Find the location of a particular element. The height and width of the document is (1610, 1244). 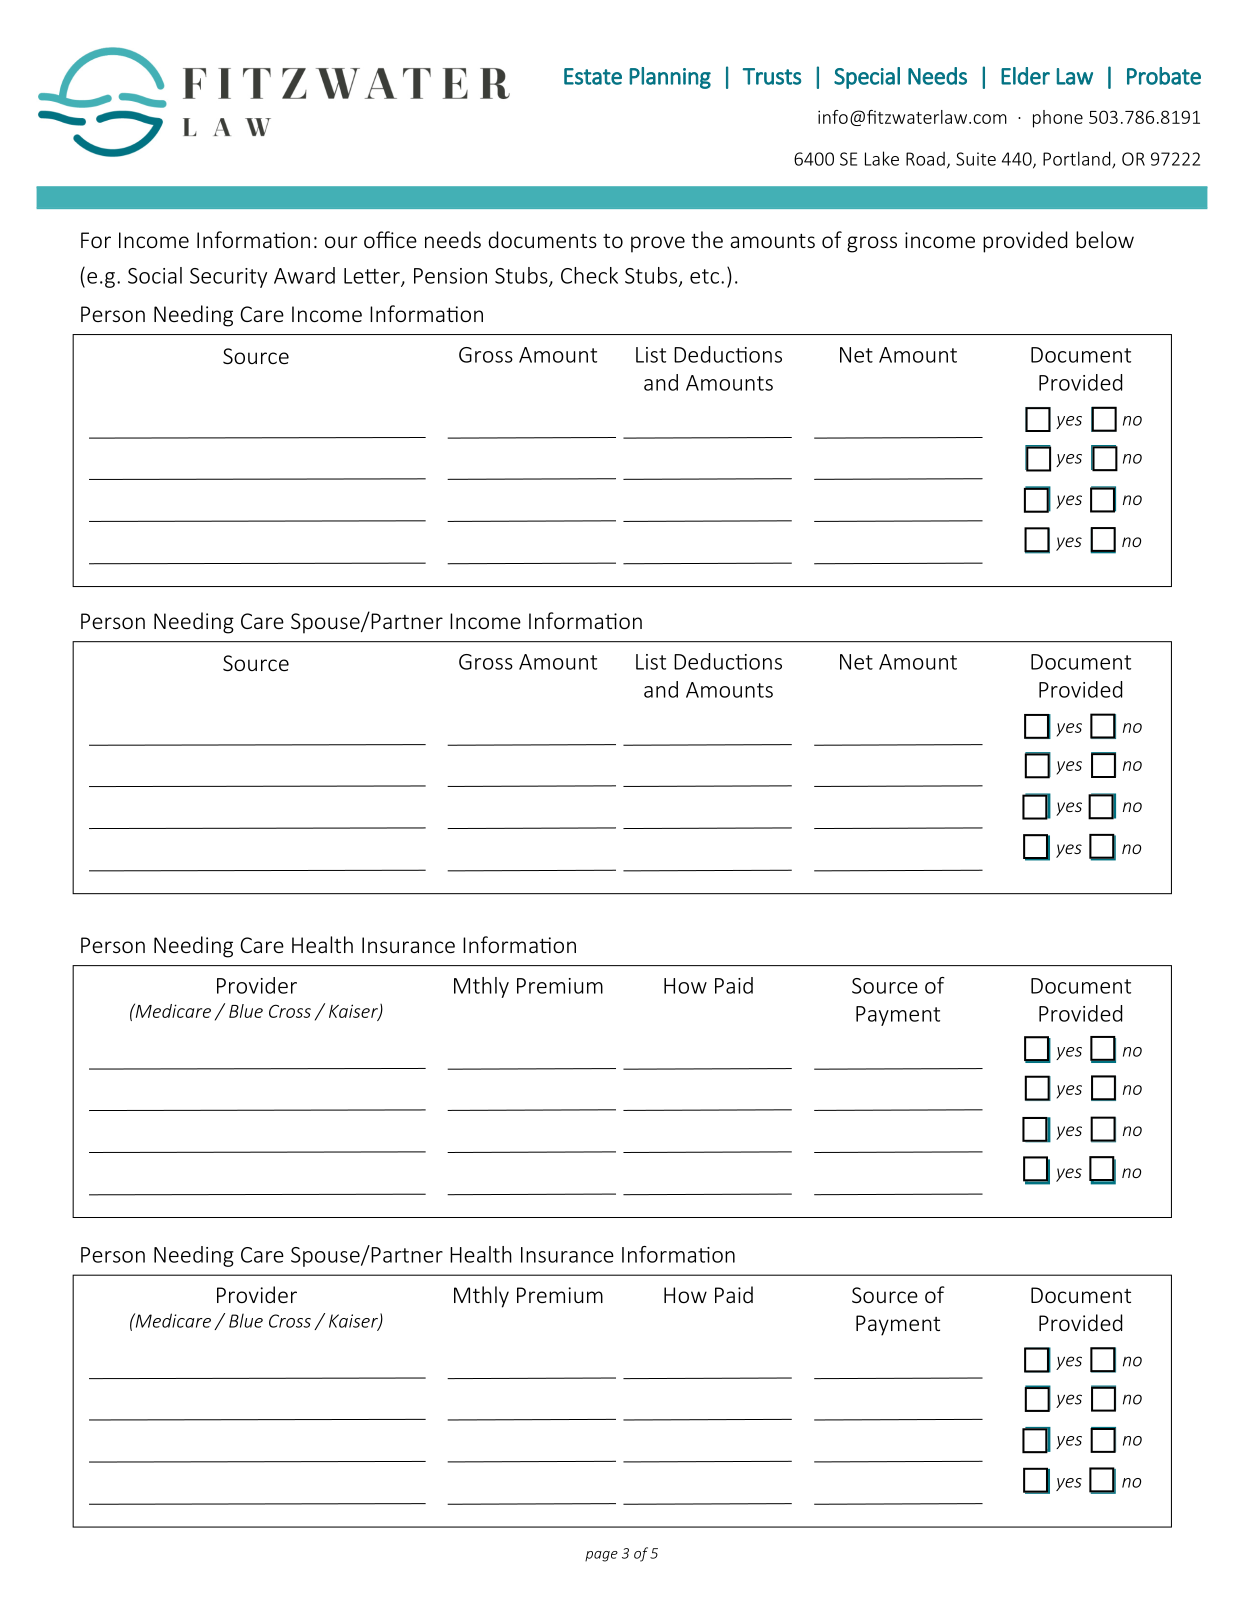

Security is located at coordinates (228, 278).
